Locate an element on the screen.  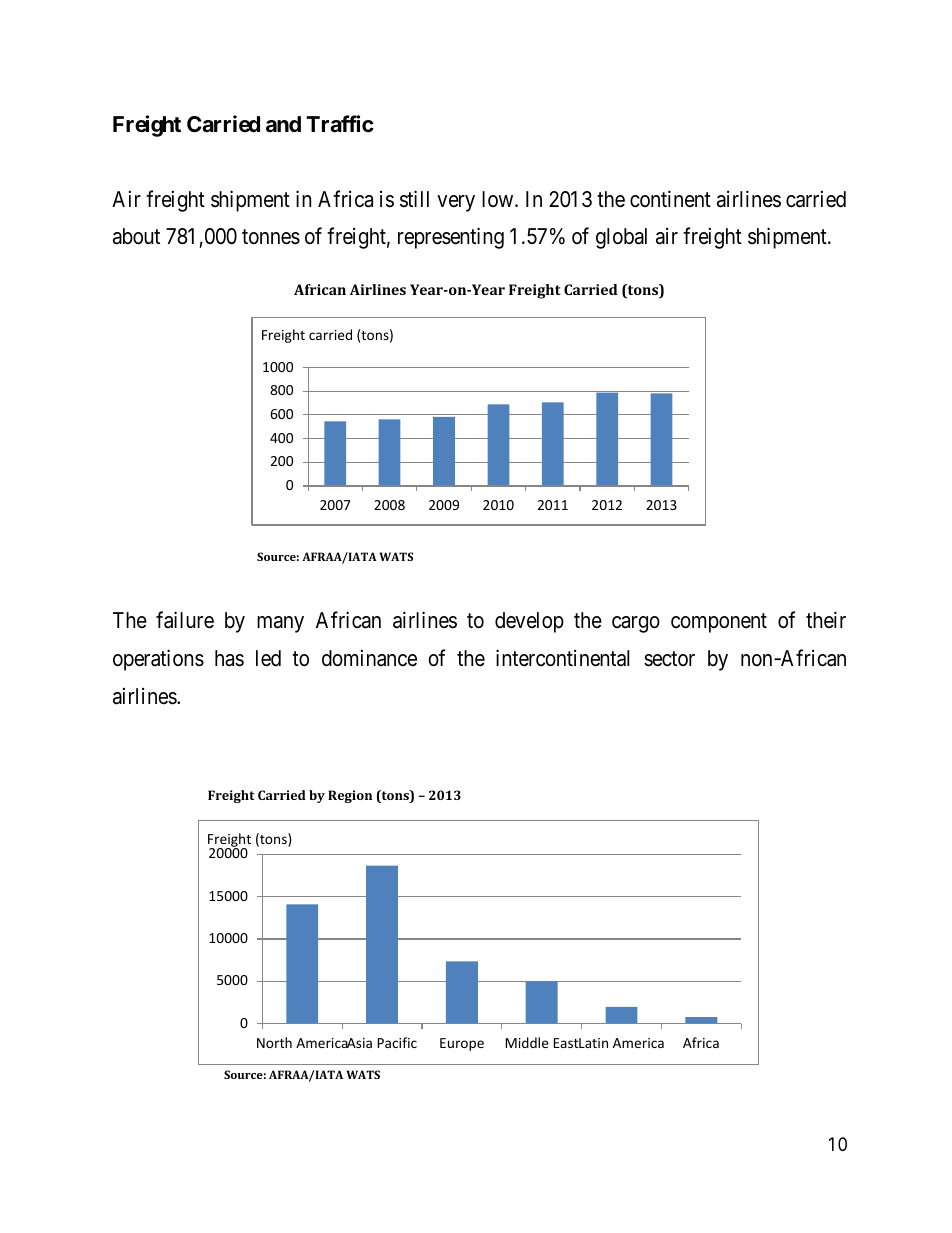
Europe is located at coordinates (462, 1044).
